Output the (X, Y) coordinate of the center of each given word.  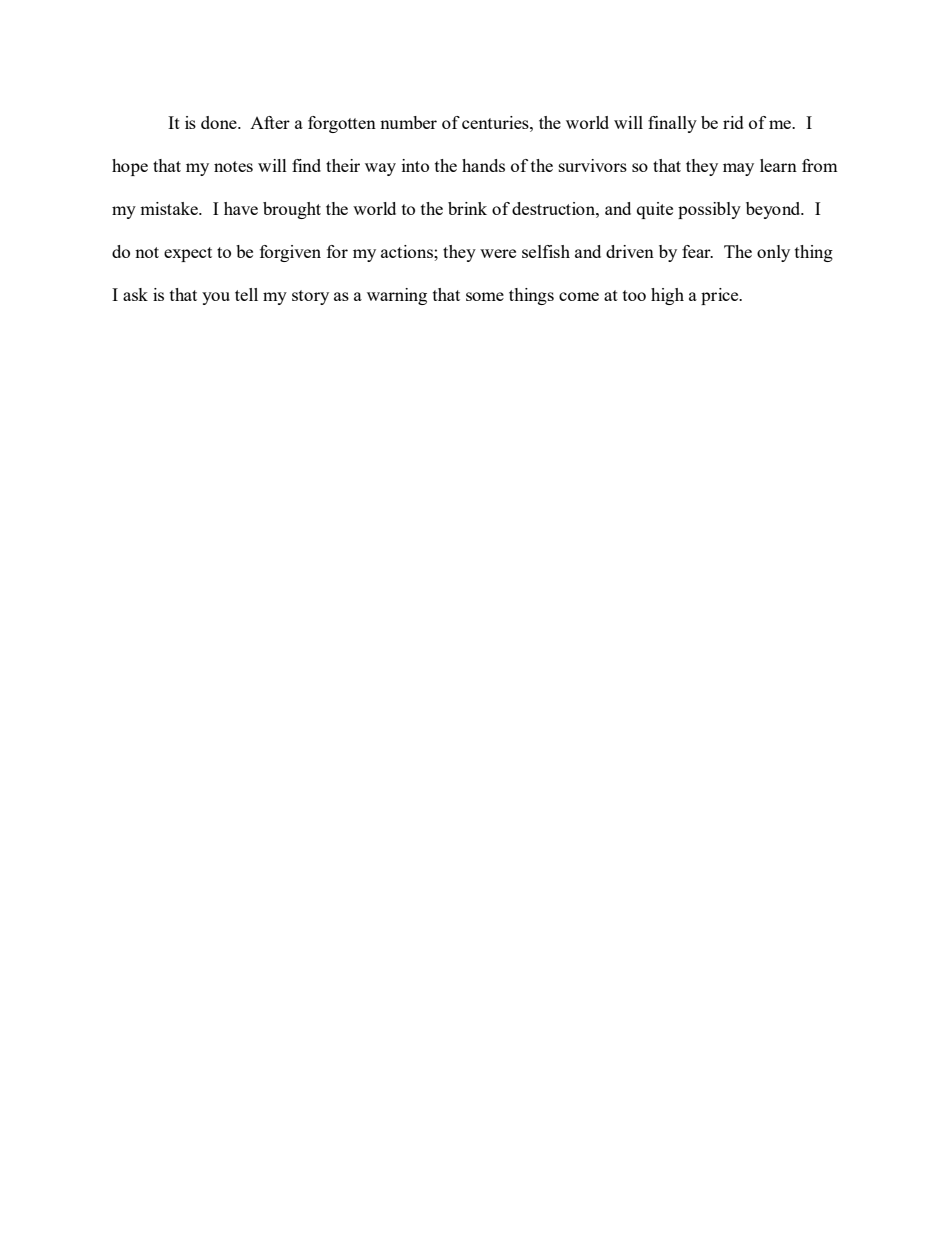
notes (233, 166)
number (408, 122)
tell (246, 294)
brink (467, 208)
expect (188, 254)
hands (483, 165)
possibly (709, 210)
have (241, 208)
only (773, 253)
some (485, 296)
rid (733, 122)
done (220, 122)
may (738, 169)
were (498, 253)
